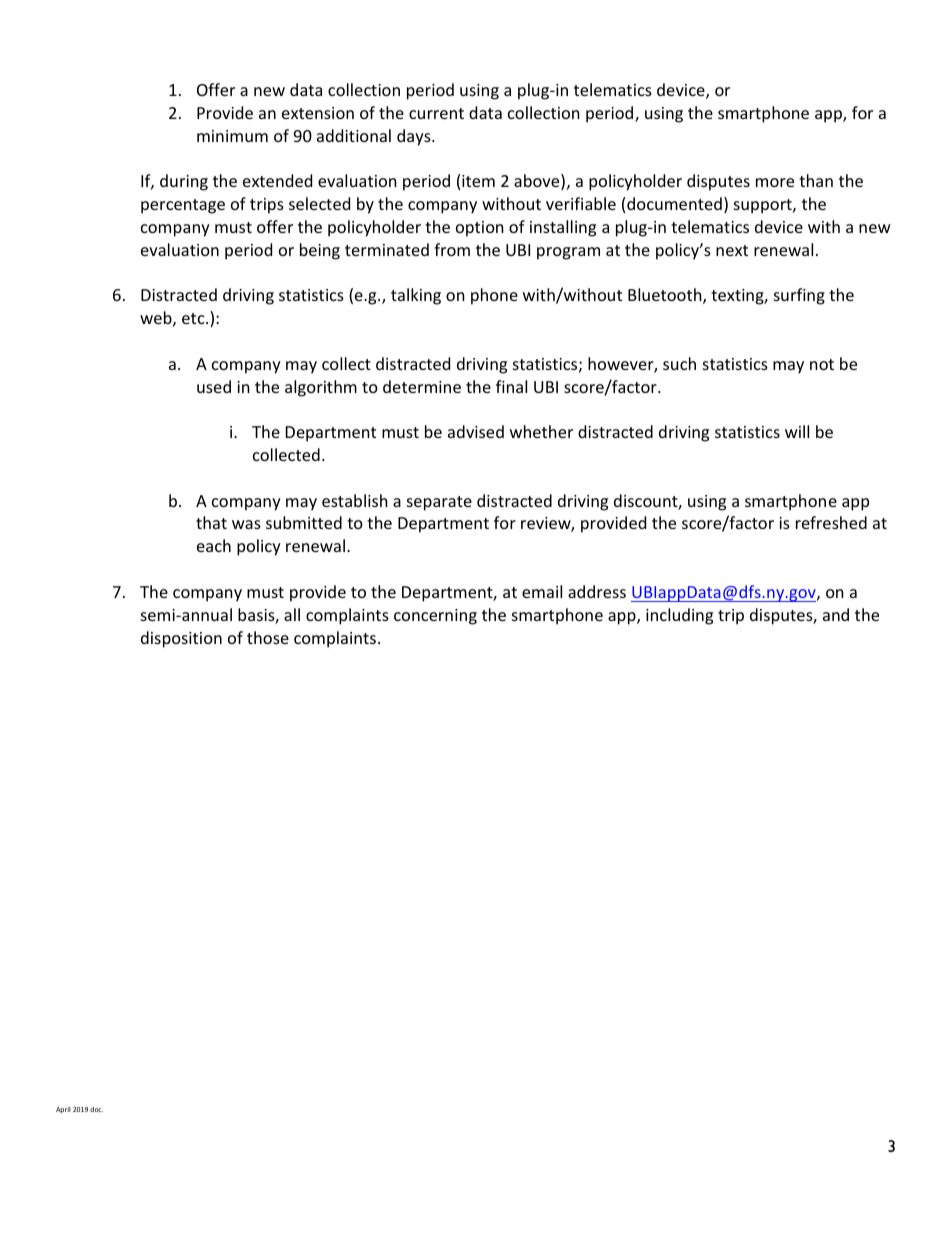  Describe the element at coordinates (415, 137) in the screenshot. I see `days` at that location.
